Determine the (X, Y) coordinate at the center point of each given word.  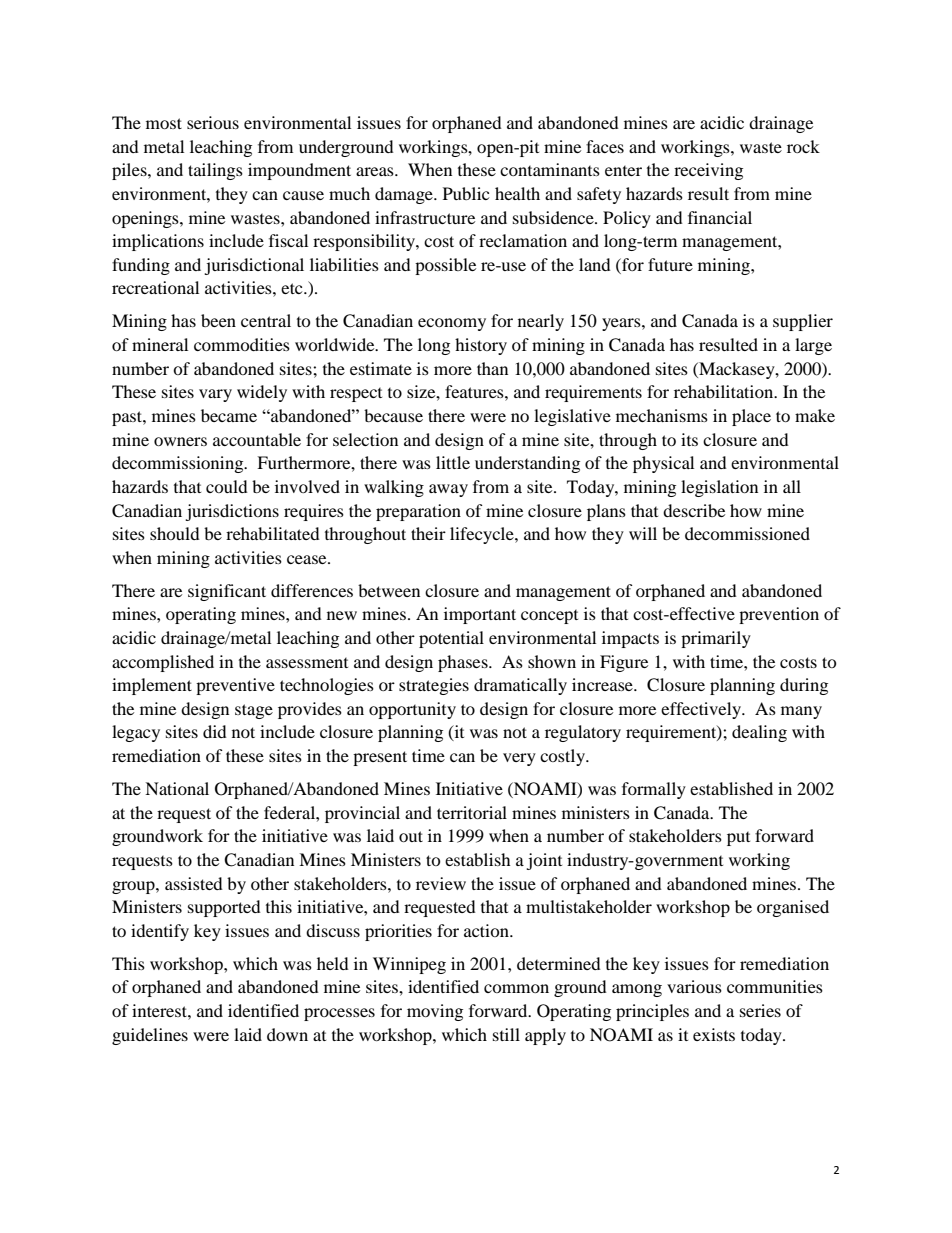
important (480, 615)
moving (435, 1012)
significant (227, 592)
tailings (215, 171)
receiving (708, 171)
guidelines (150, 1036)
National (177, 788)
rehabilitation (725, 391)
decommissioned (747, 533)
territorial (472, 812)
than (492, 368)
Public (466, 193)
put (738, 839)
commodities (242, 344)
